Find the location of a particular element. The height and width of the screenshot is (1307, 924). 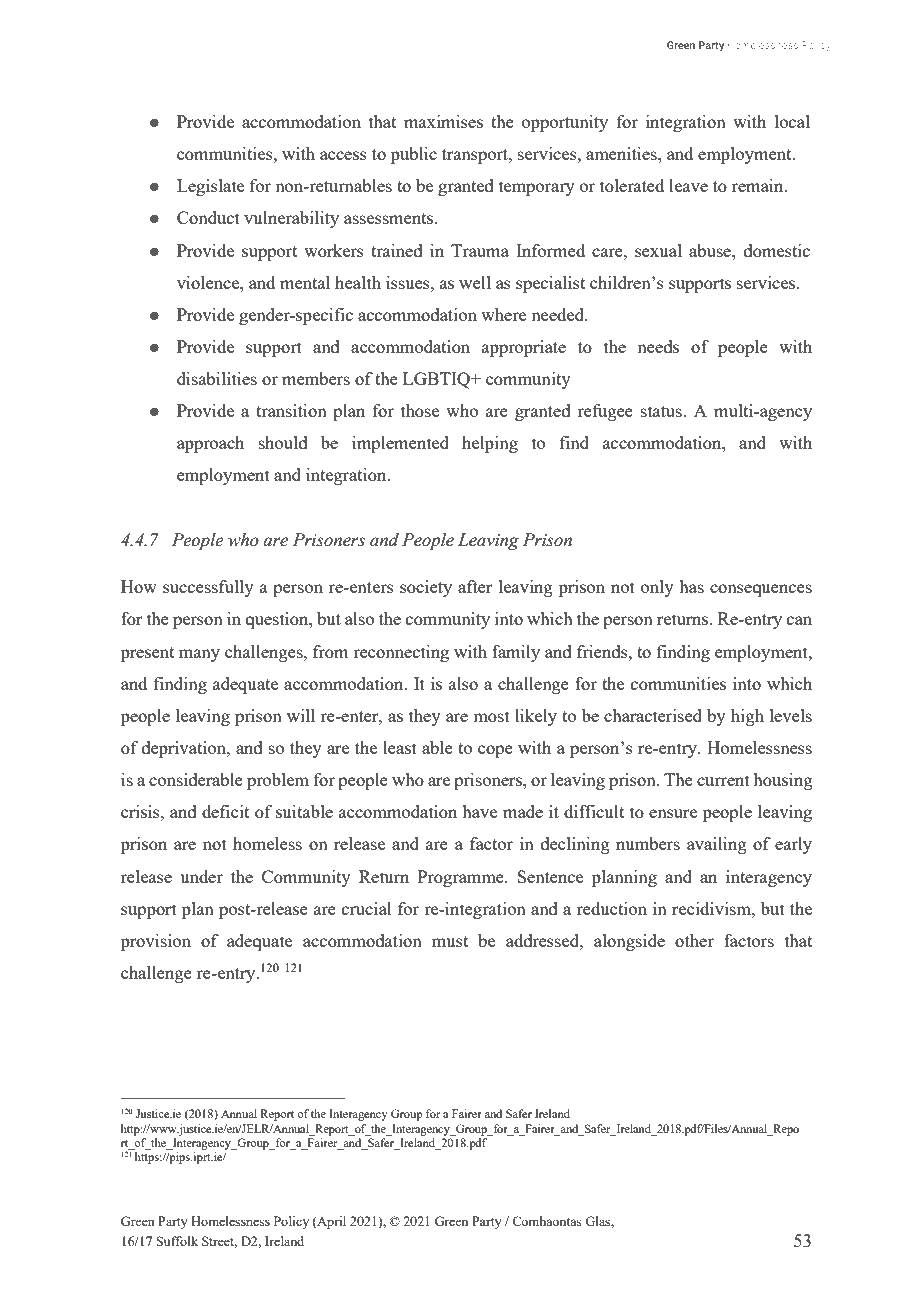

Suffolk is located at coordinates (177, 1241).
